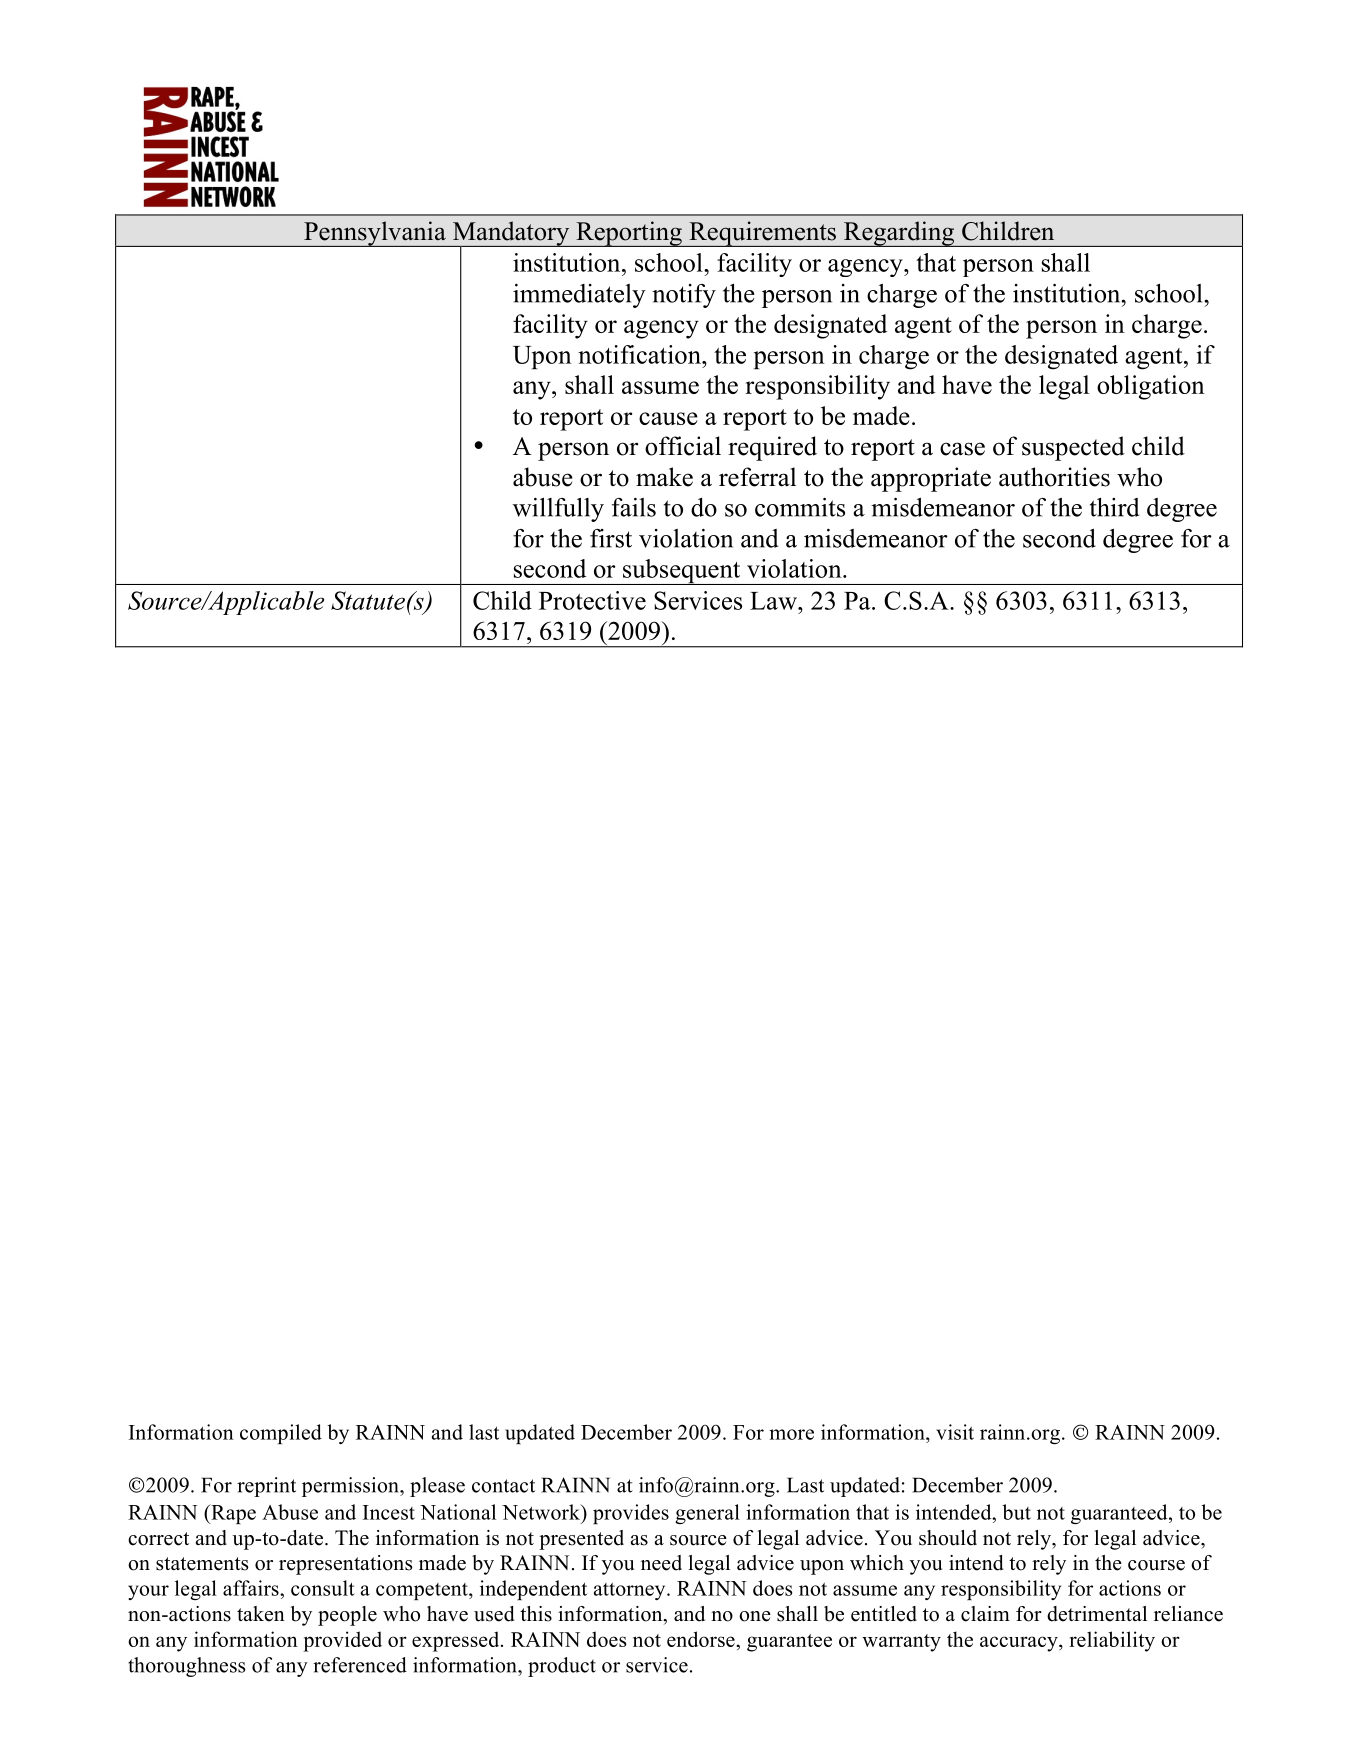  Describe the element at coordinates (702, 1639) in the document. I see `endorse` at that location.
